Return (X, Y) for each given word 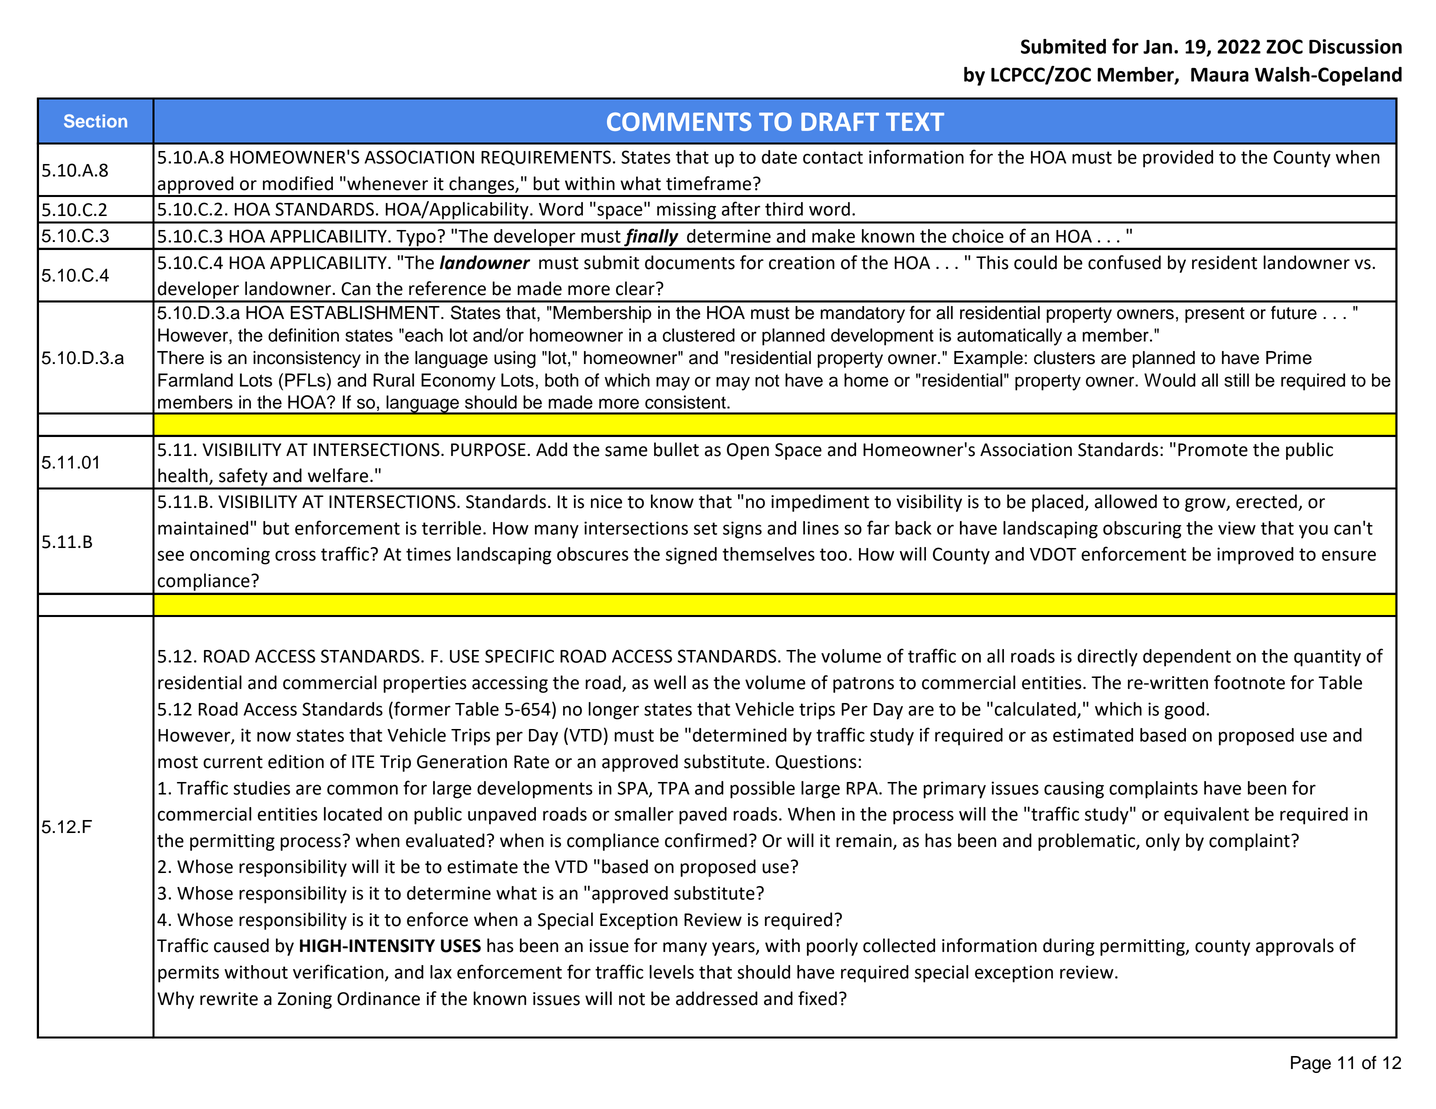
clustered (699, 335)
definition (303, 335)
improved (1255, 556)
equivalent (1206, 816)
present (1215, 315)
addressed (717, 998)
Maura (1220, 75)
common (362, 789)
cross (295, 555)
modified (298, 183)
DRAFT (840, 121)
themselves (769, 554)
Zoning (305, 1000)
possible (762, 790)
